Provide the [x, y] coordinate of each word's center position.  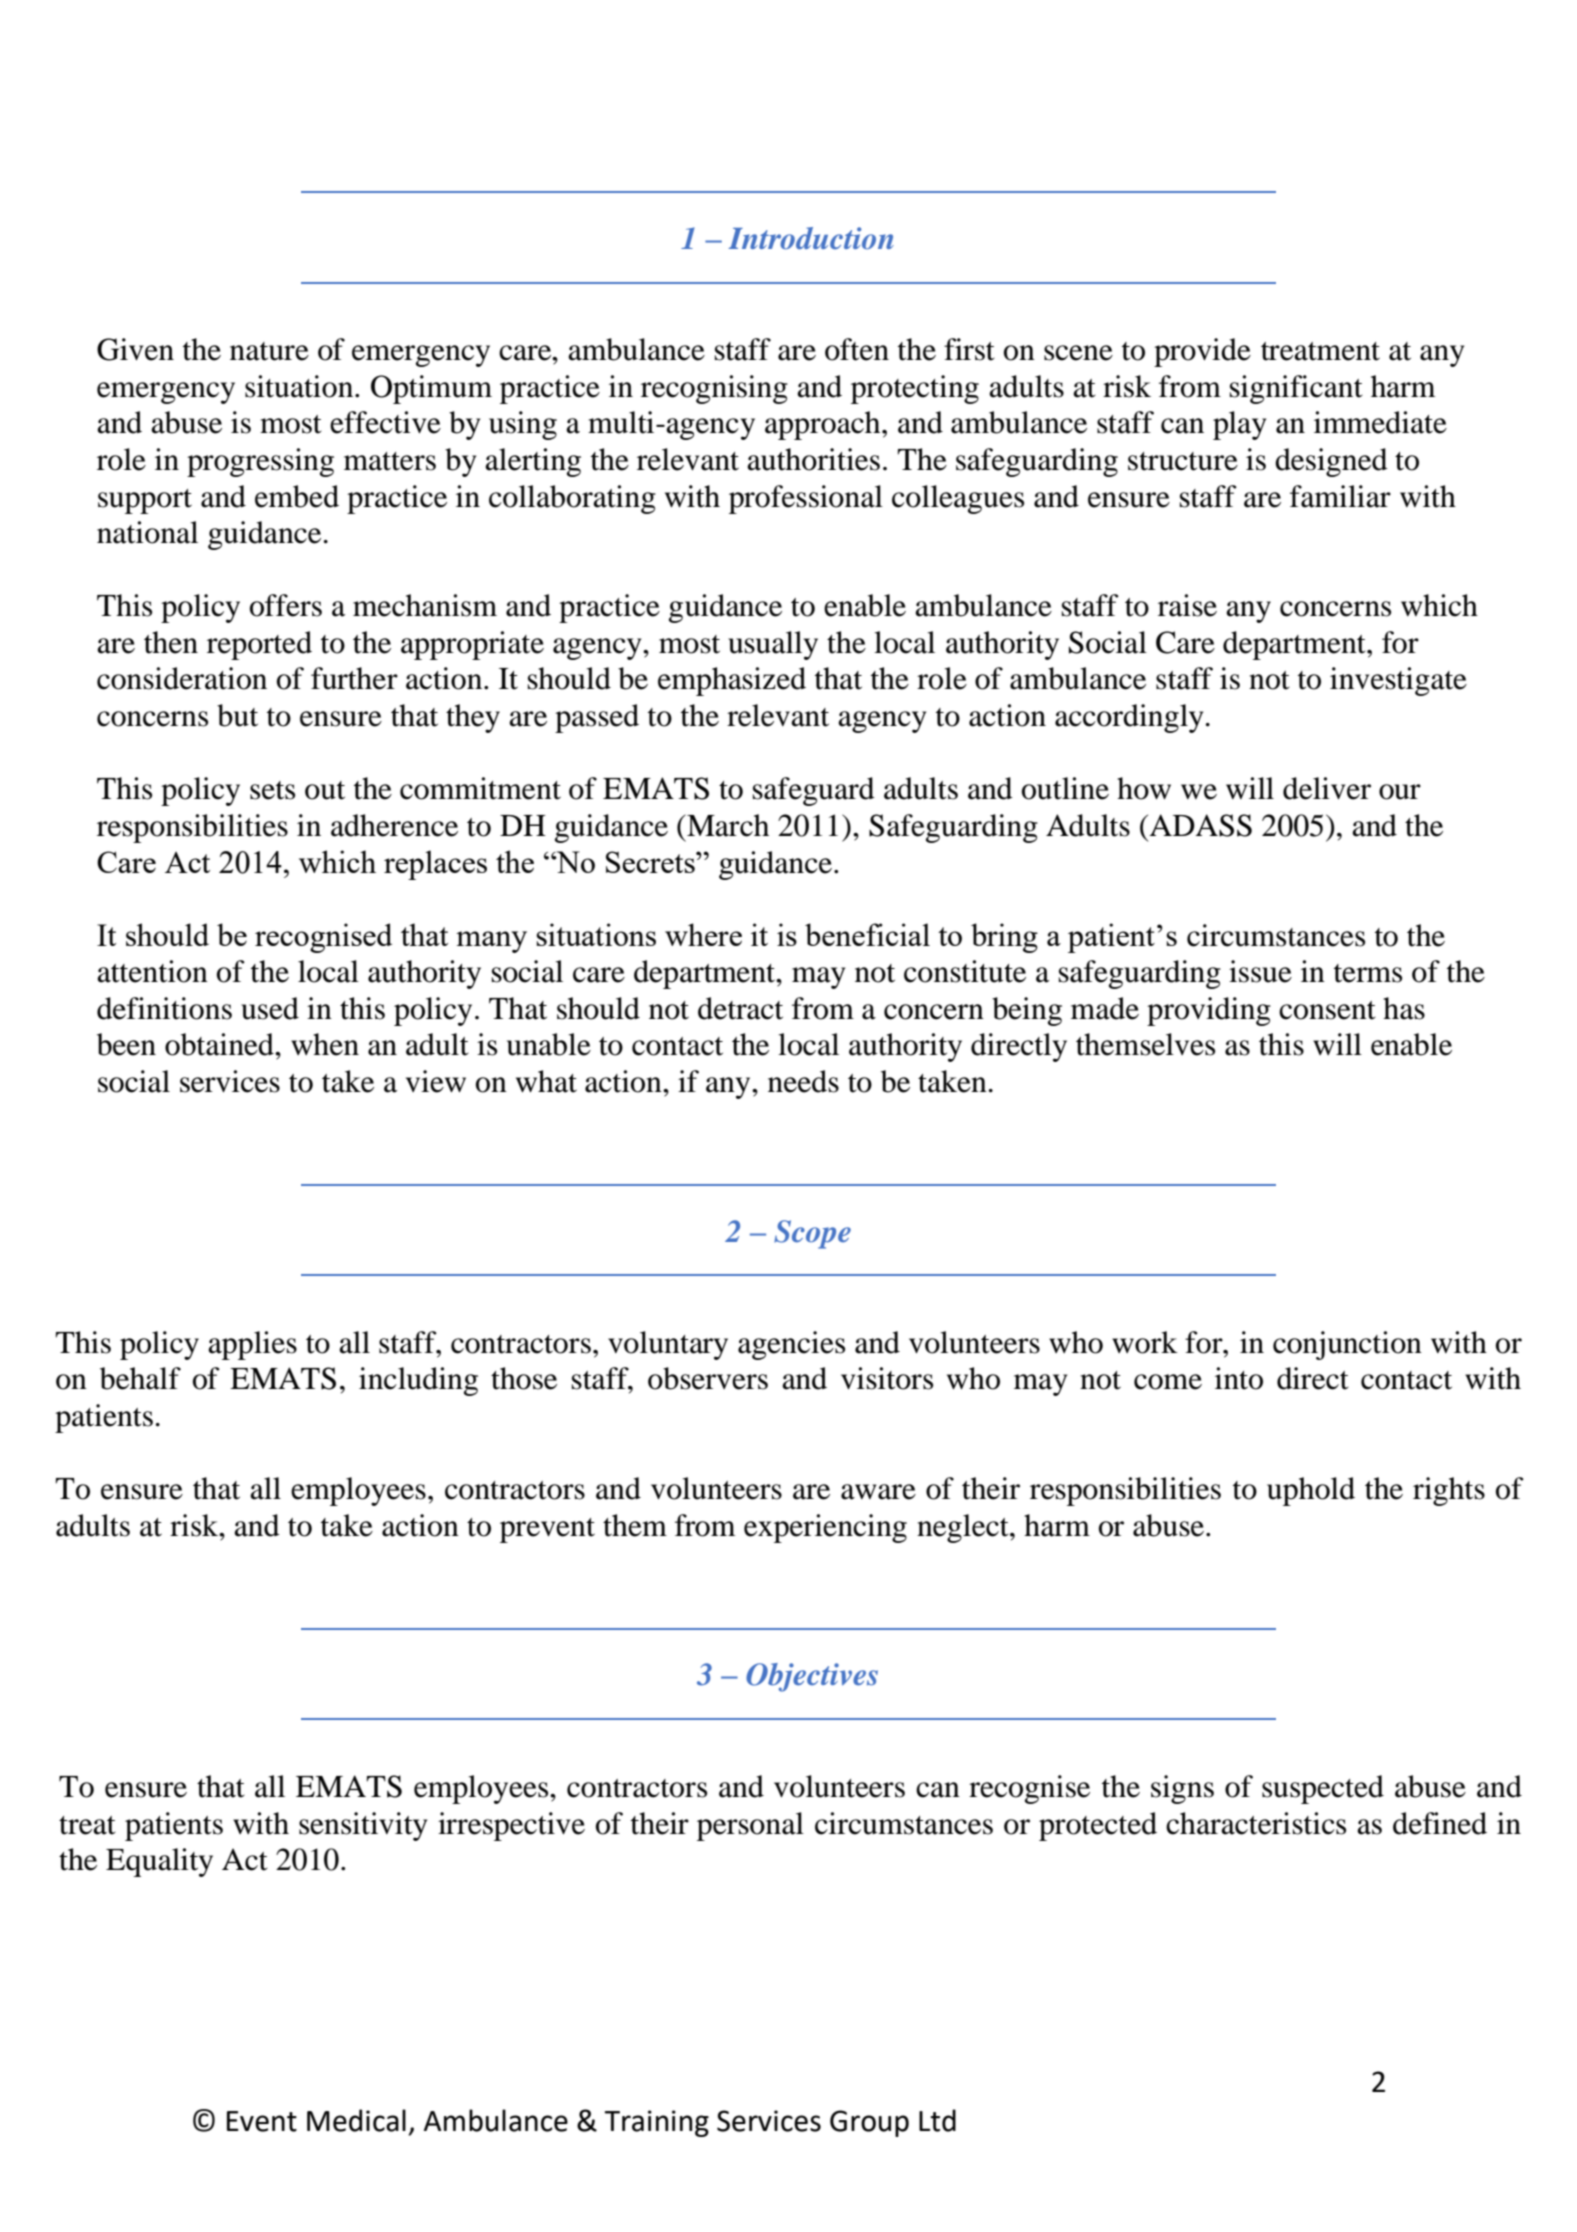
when [325, 1044]
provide [1202, 352]
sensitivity [363, 1826]
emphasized [732, 681]
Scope [812, 1234]
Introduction [811, 238]
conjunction [1347, 1345]
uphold [1311, 1491]
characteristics [1256, 1823]
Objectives [812, 1677]
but [237, 715]
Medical [356, 2120]
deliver [1327, 788]
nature [269, 351]
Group [869, 2123]
